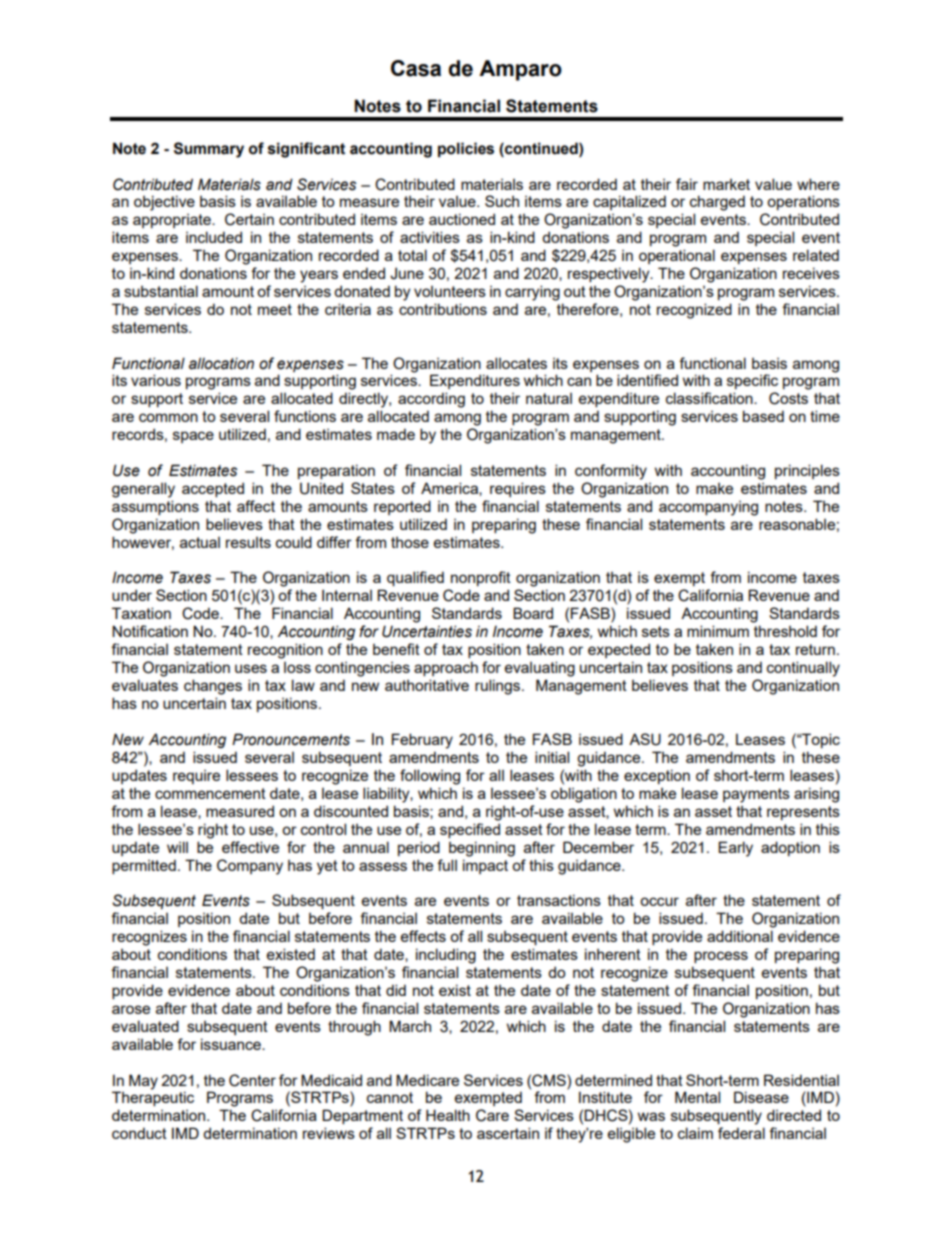  What do you see at coordinates (250, 847) in the image?
I see `effective` at bounding box center [250, 847].
